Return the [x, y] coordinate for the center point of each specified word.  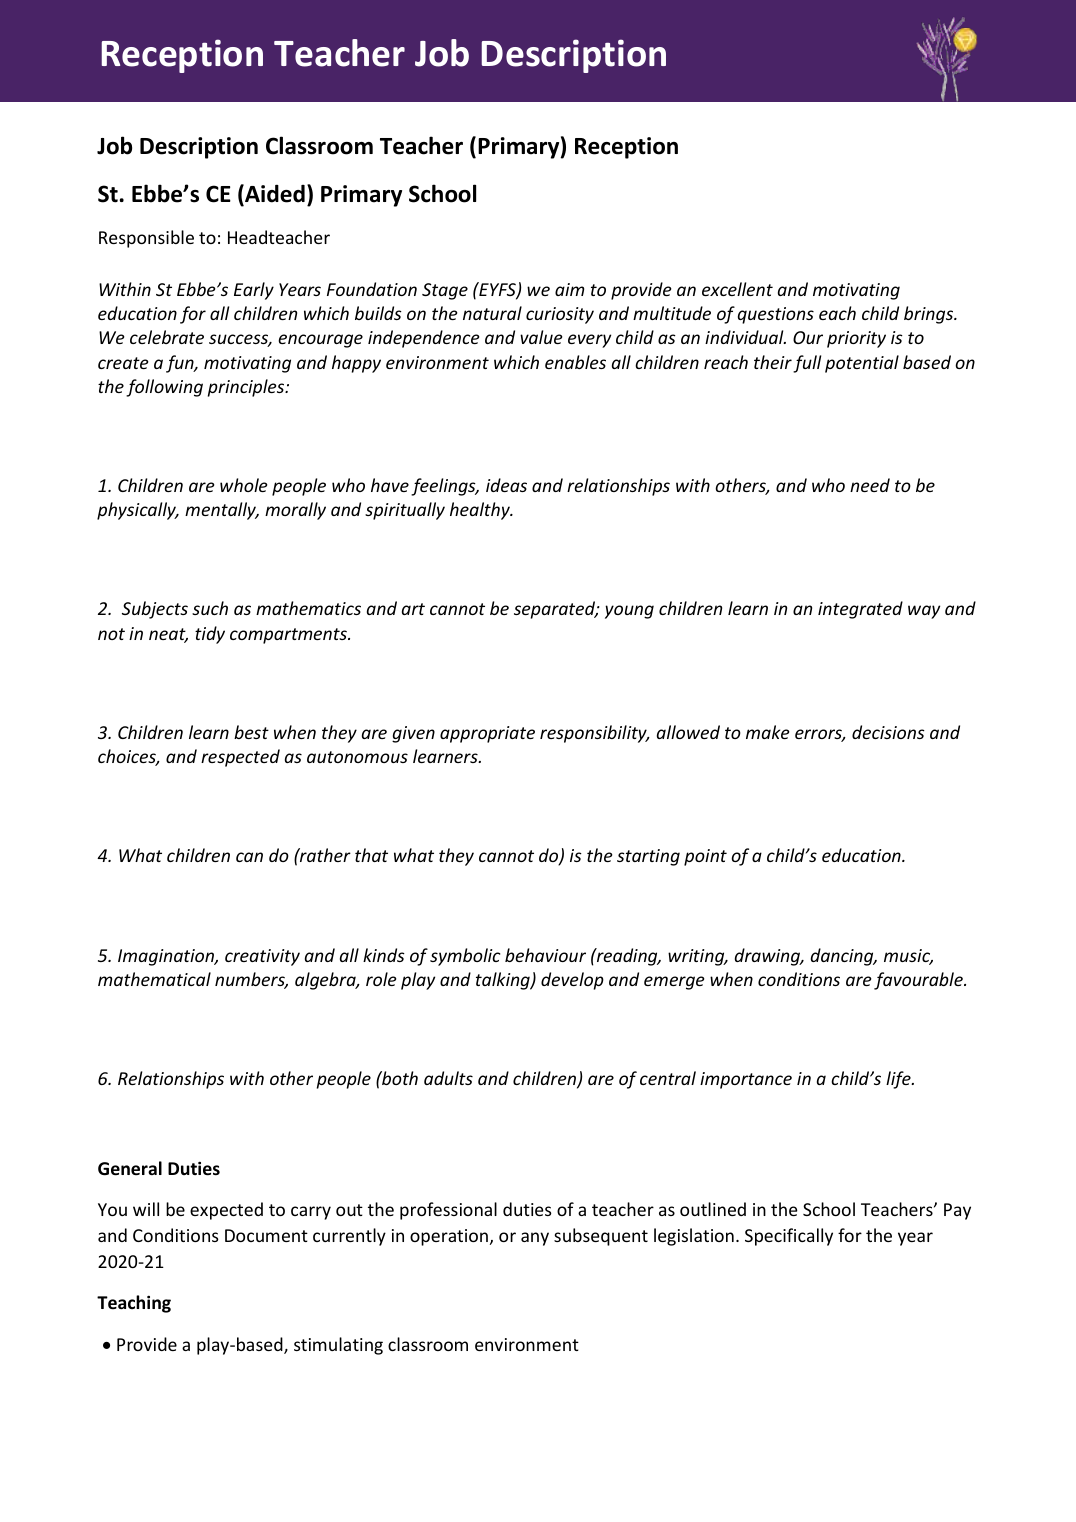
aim [569, 289]
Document [266, 1235]
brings [930, 315]
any [535, 1239]
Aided [274, 194]
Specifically [789, 1237]
